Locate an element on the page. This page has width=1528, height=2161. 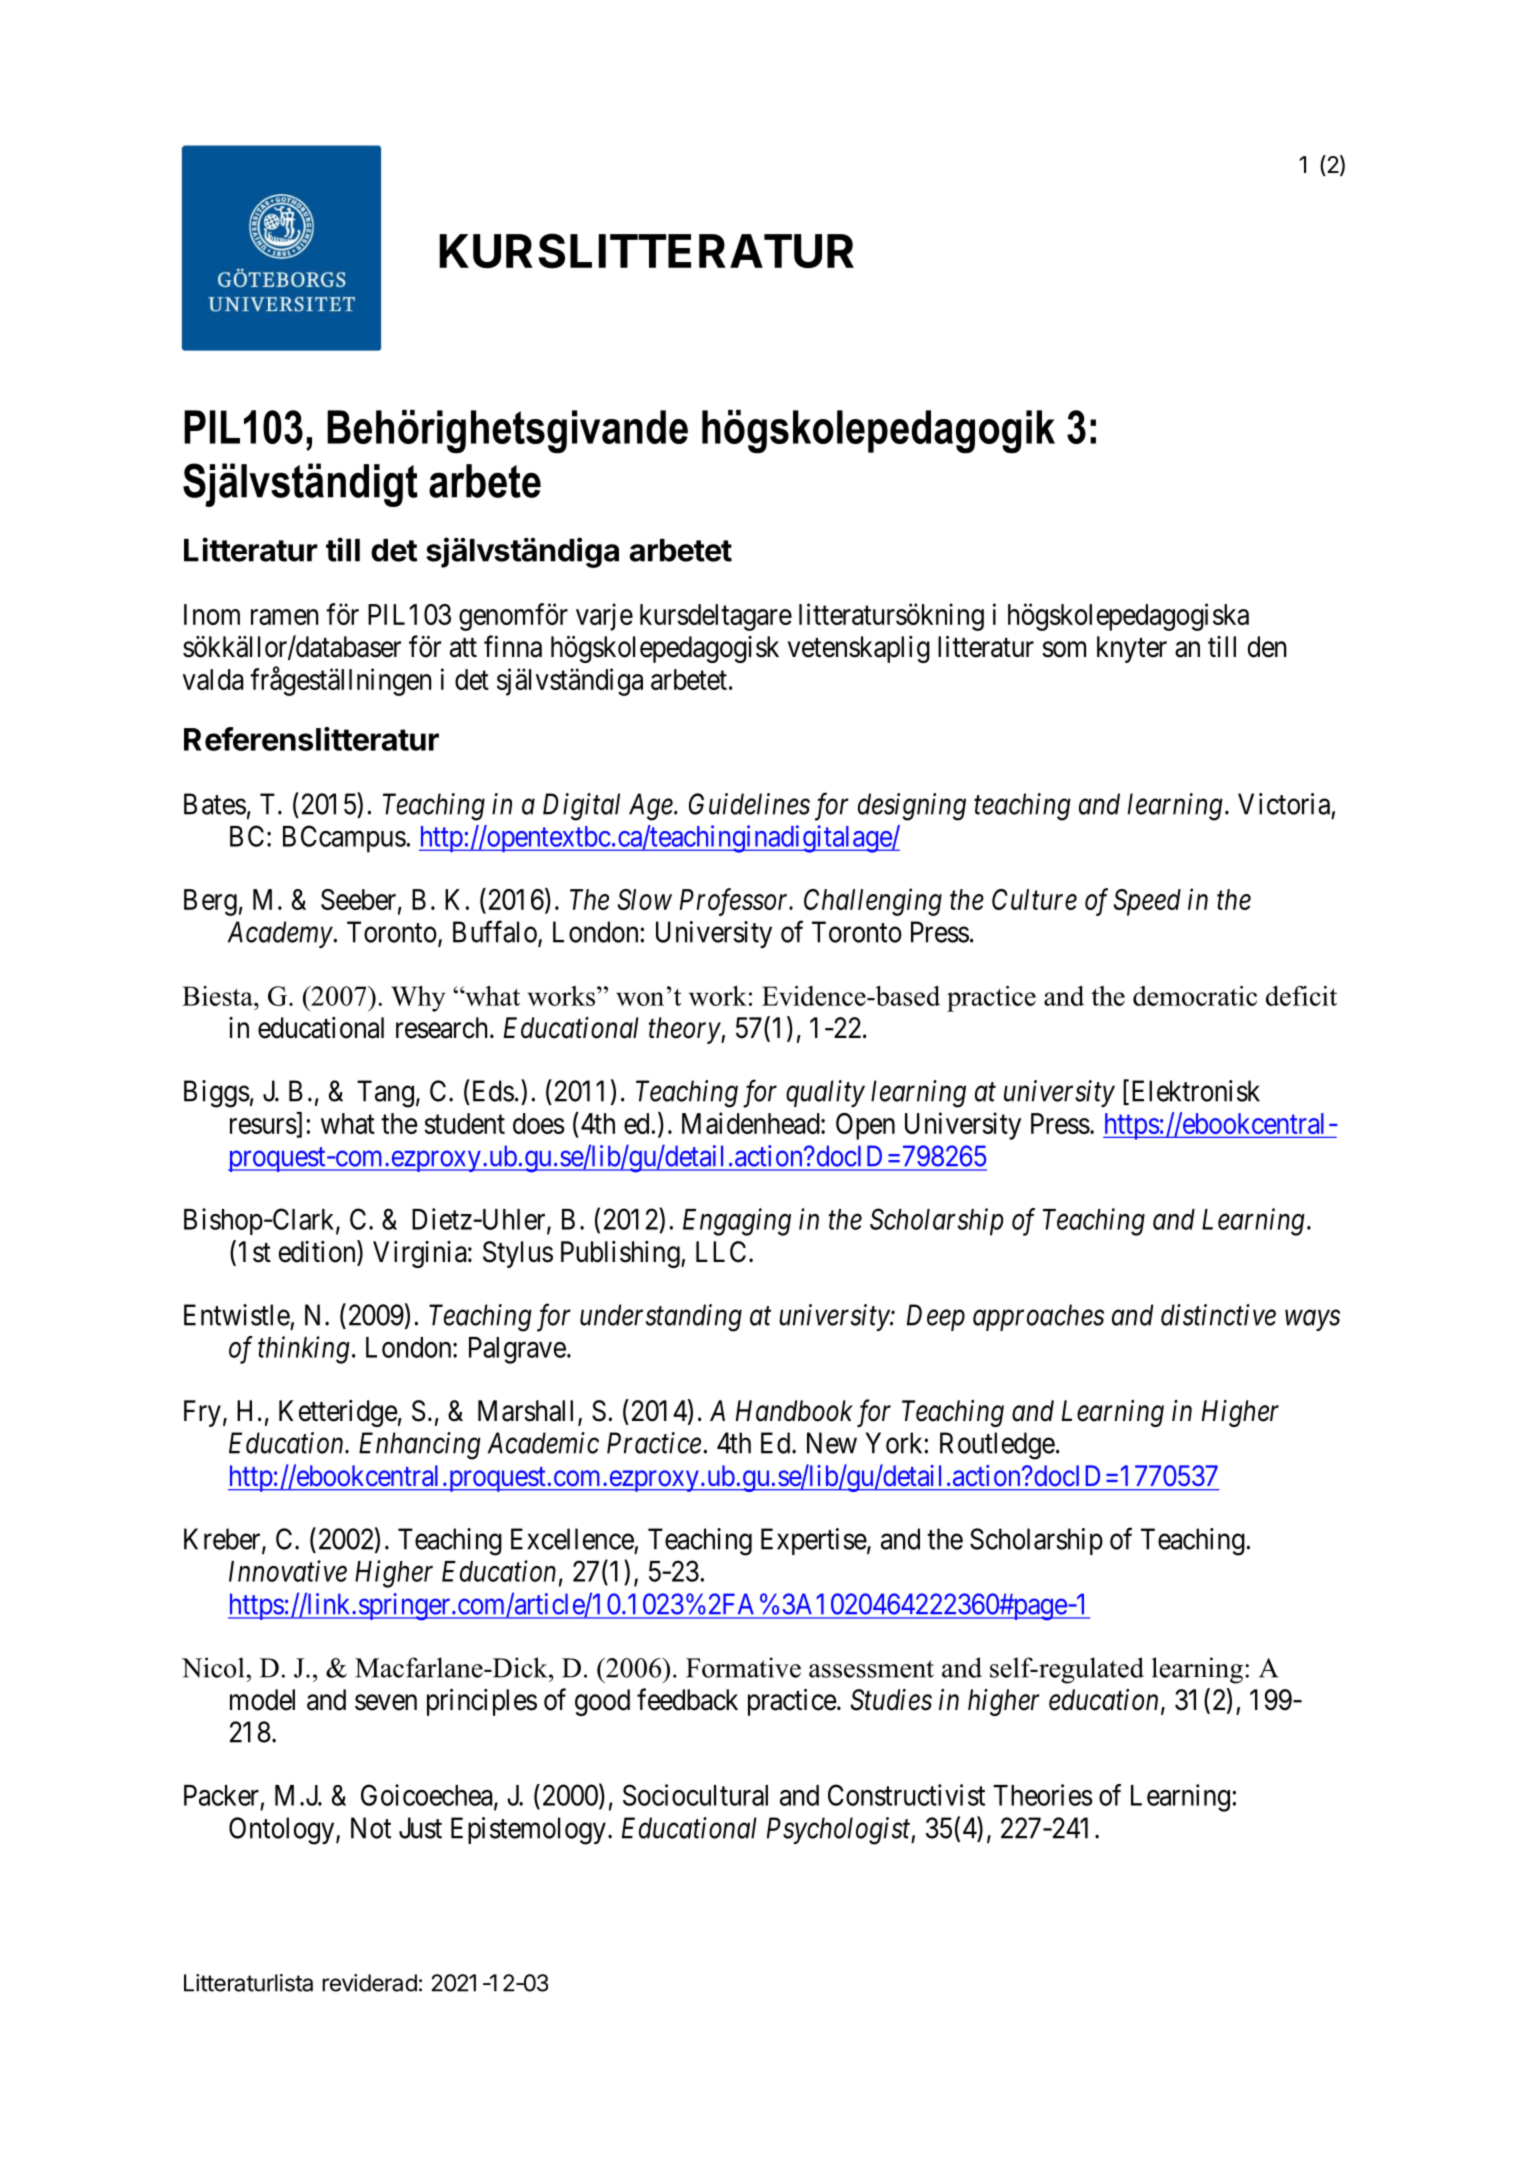
Sociocultural is located at coordinates (695, 1795).
